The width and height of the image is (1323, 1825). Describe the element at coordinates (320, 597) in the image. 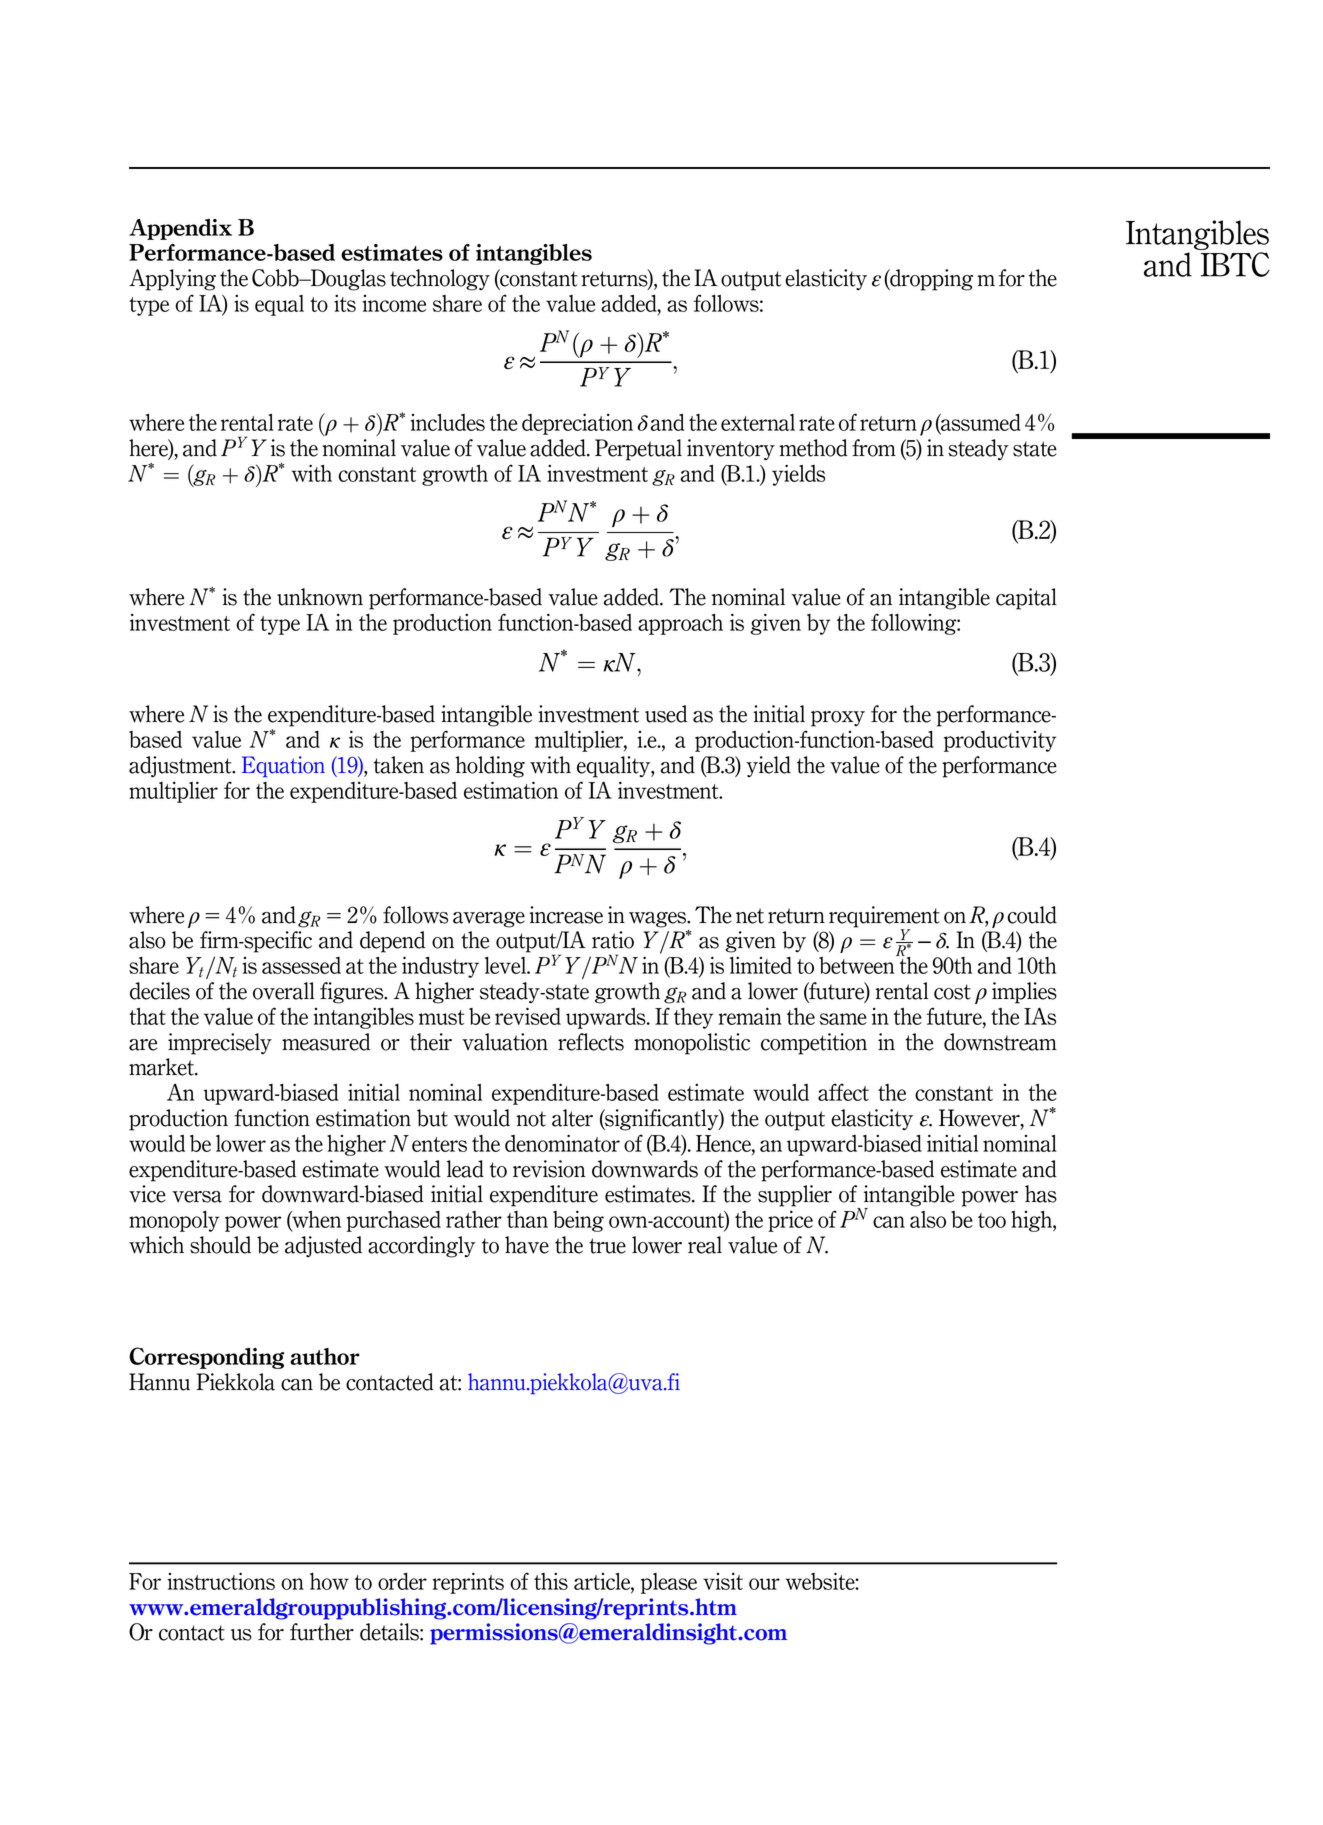

I see `unknown` at that location.
